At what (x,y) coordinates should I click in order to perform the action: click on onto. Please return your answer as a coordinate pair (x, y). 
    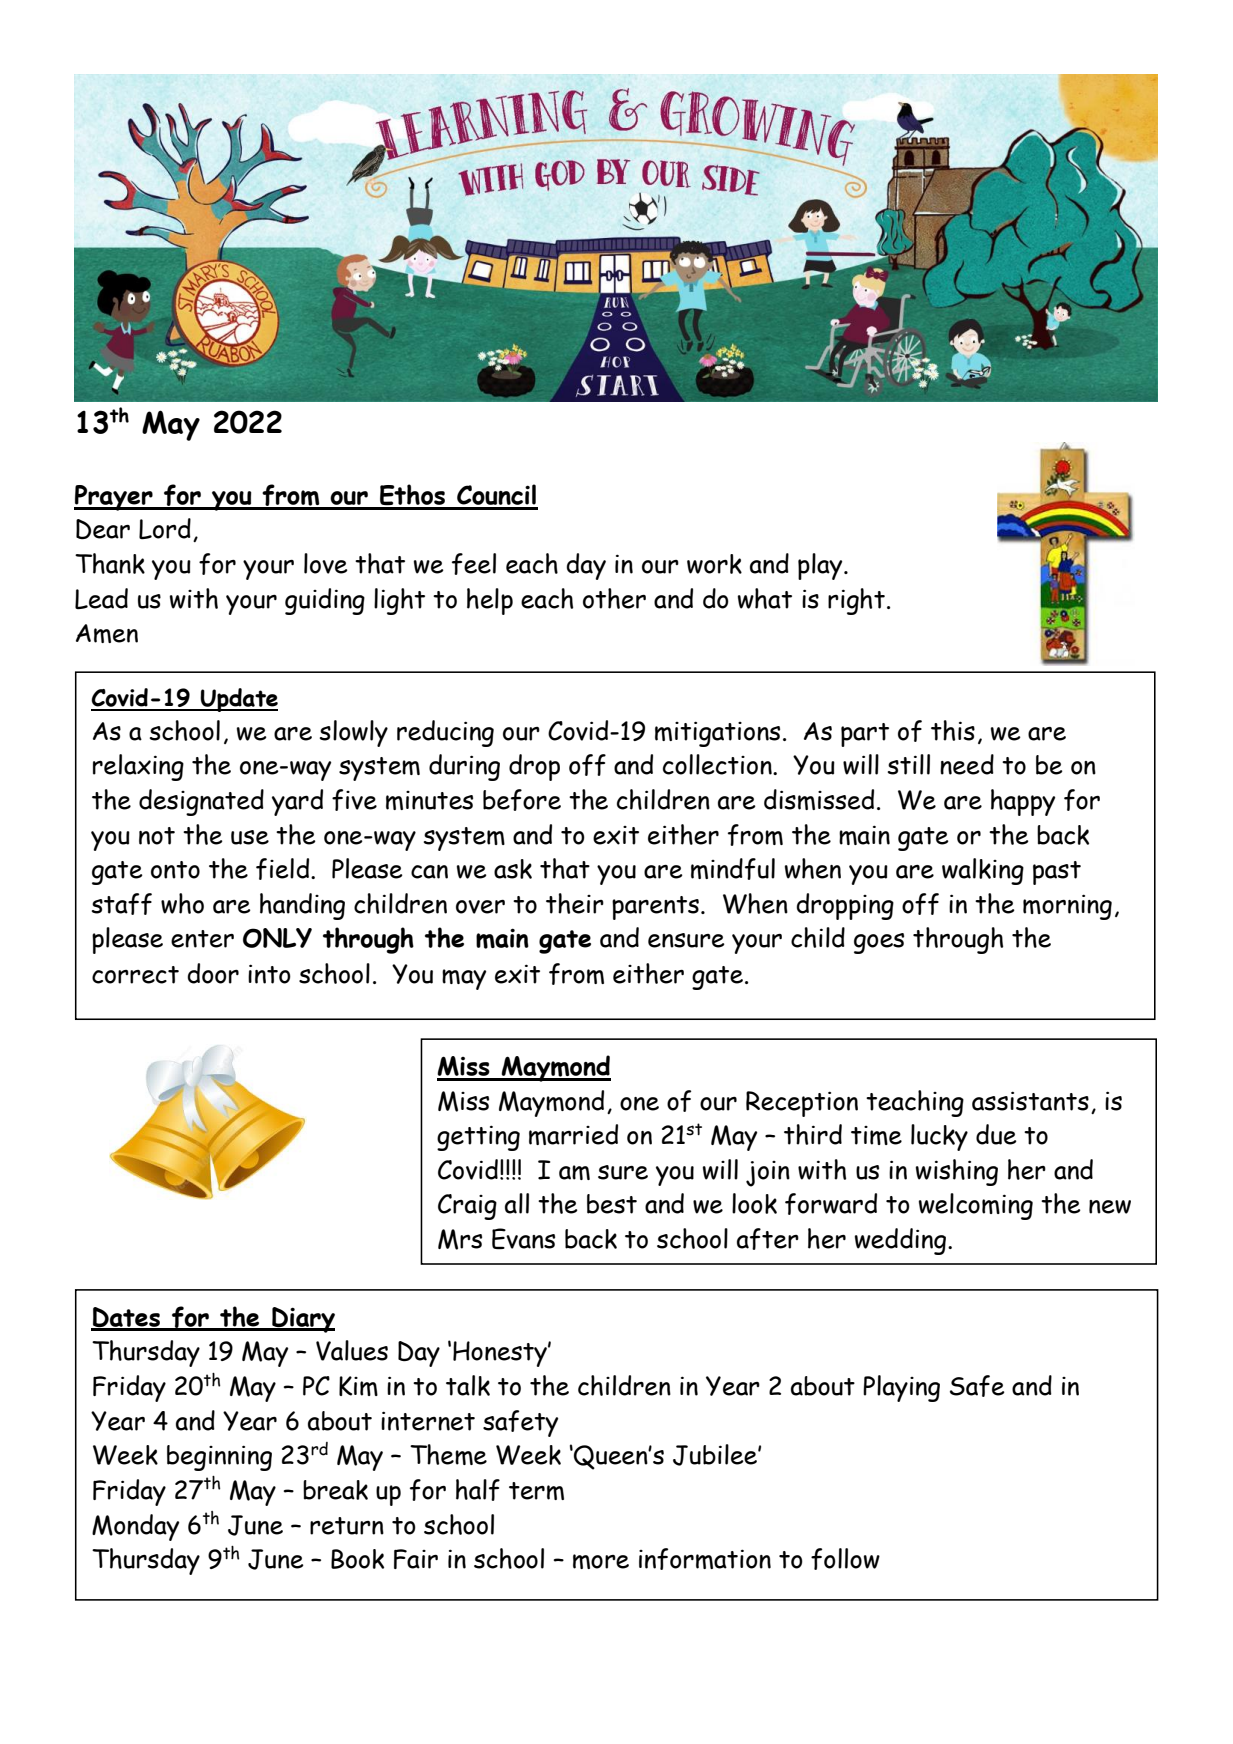
    Looking at the image, I should click on (175, 870).
